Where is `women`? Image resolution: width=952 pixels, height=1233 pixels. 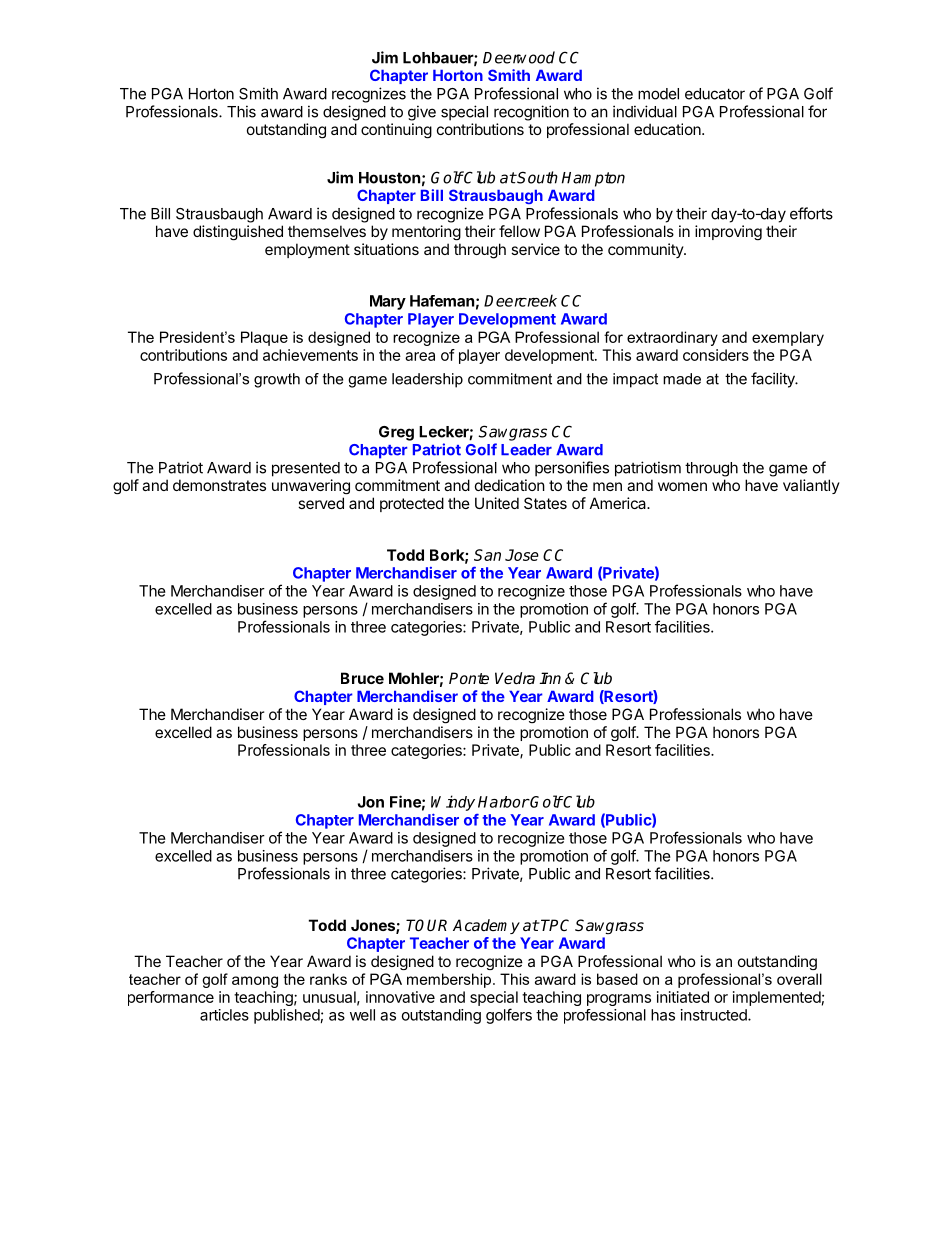 women is located at coordinates (682, 486).
